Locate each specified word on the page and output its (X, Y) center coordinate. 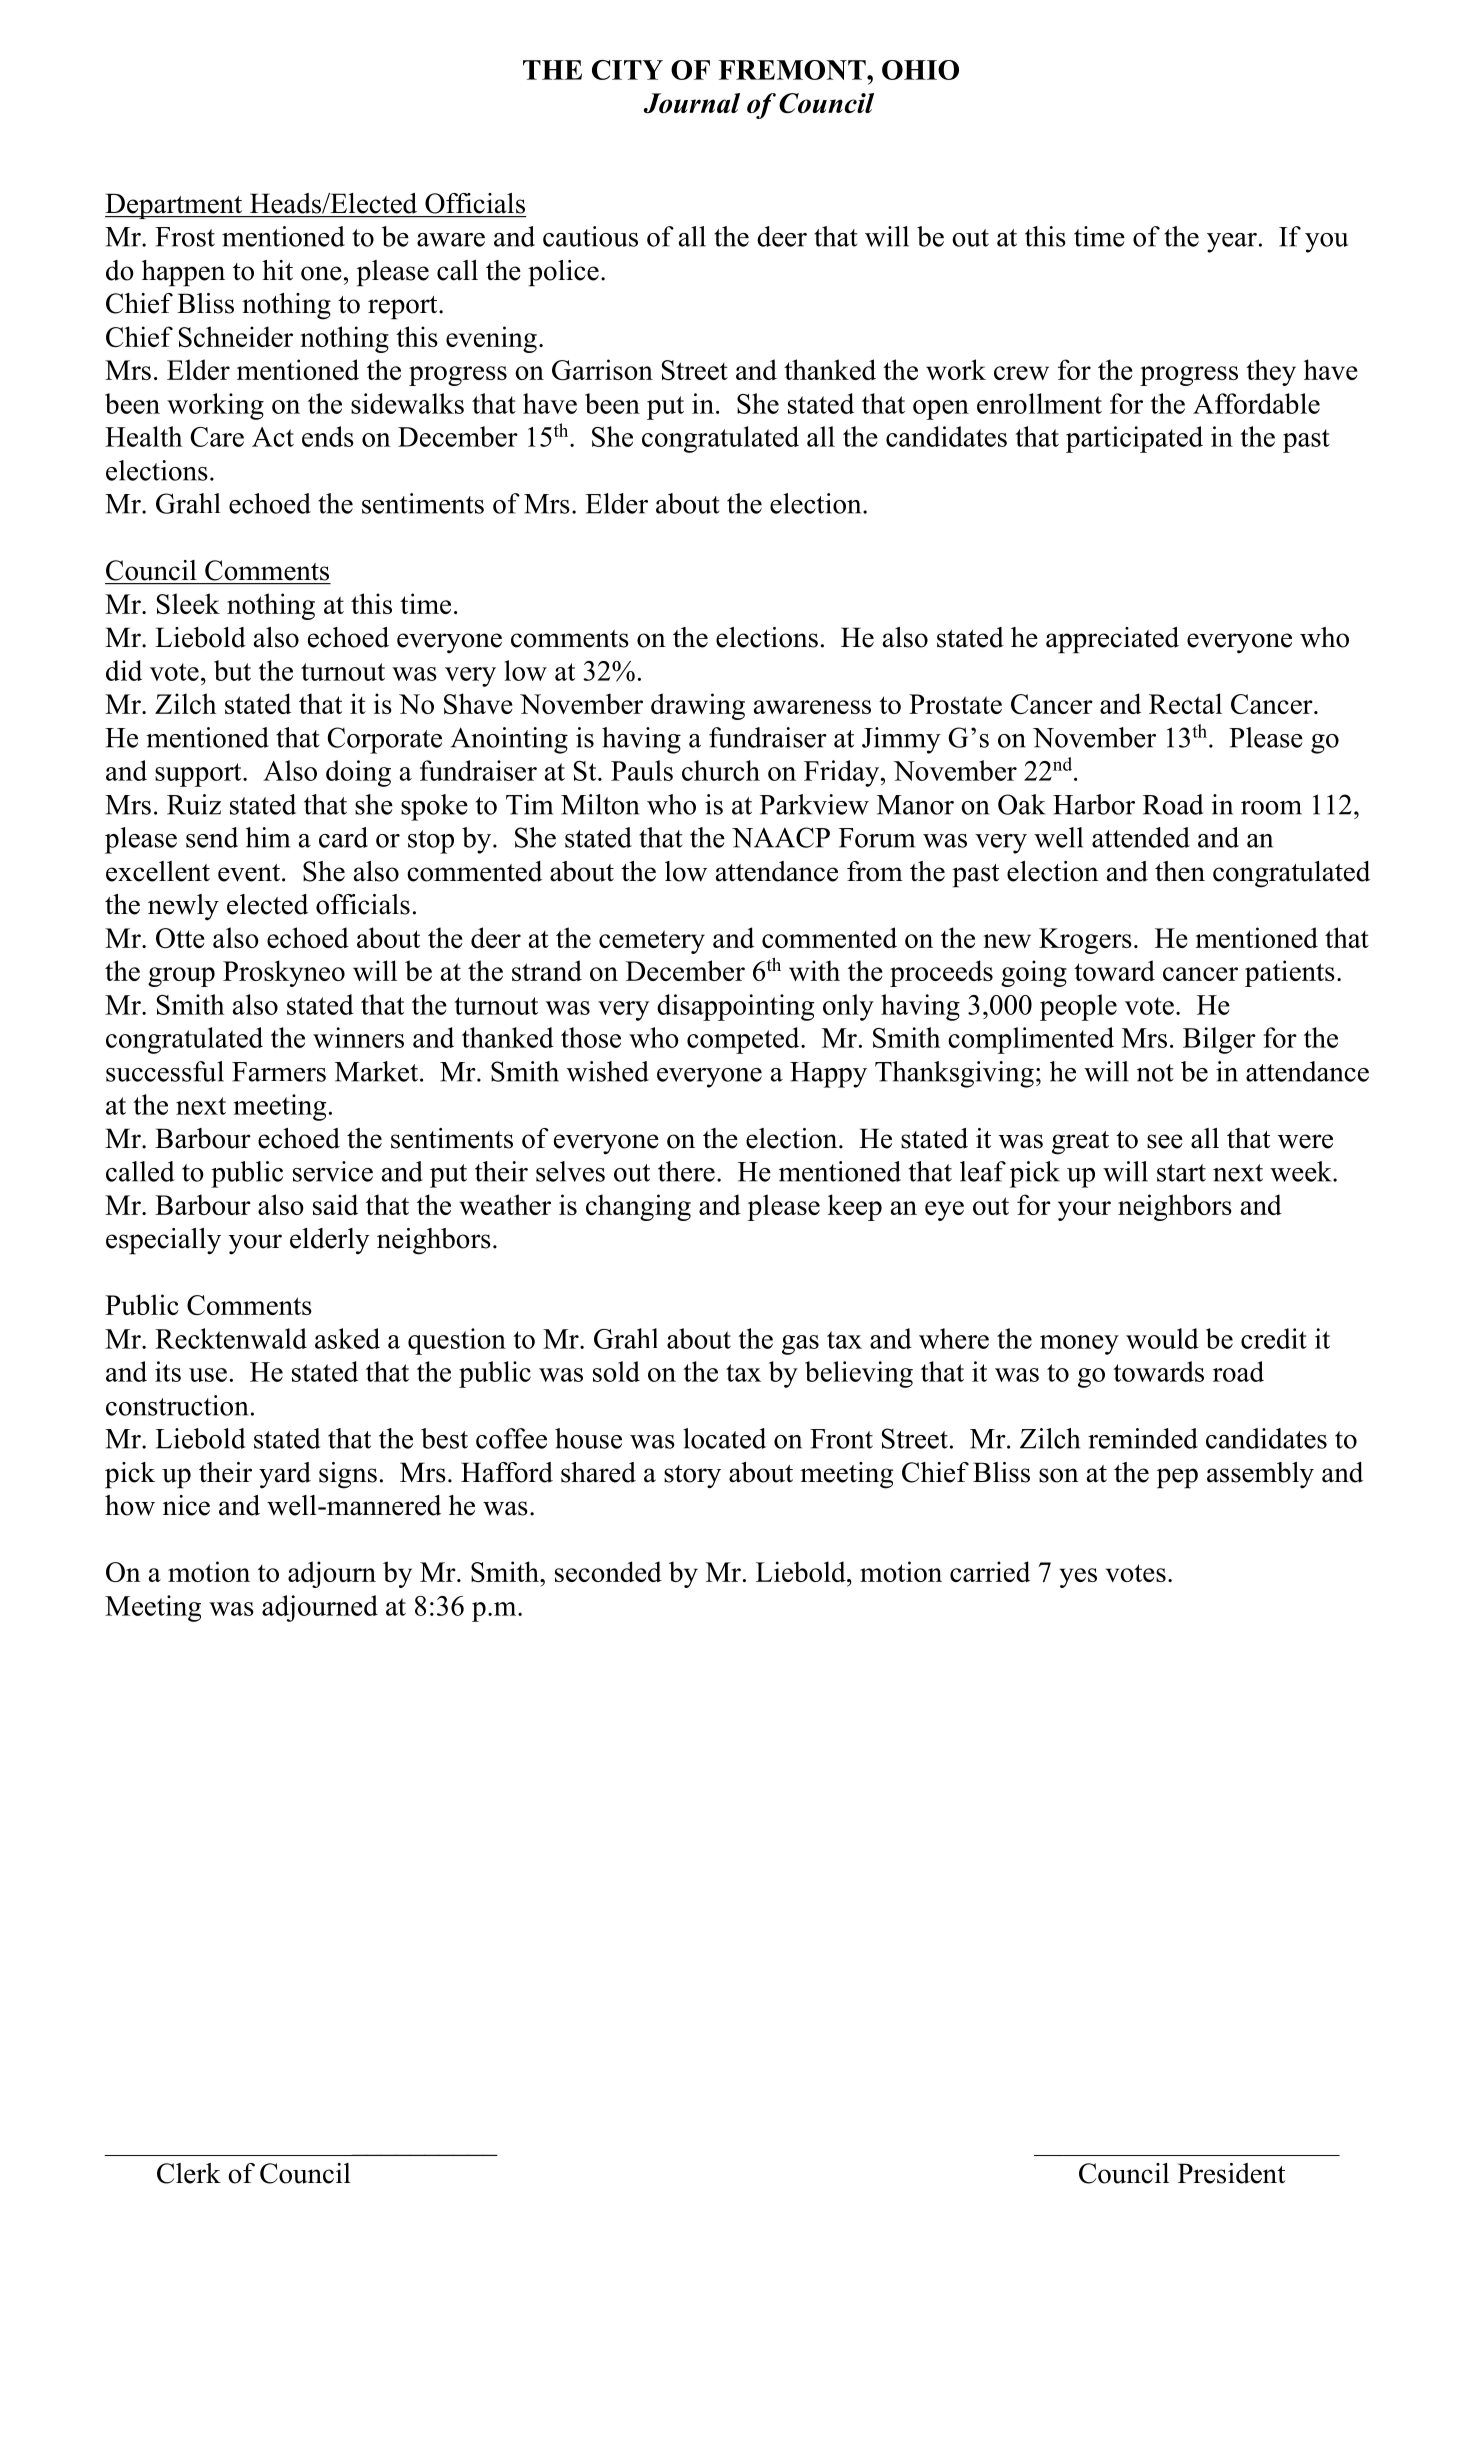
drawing (698, 706)
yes (1078, 1578)
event (250, 873)
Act (273, 437)
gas (800, 1345)
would (1162, 1338)
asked (347, 1338)
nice (186, 1505)
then (1180, 871)
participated (1134, 439)
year (1232, 243)
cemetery (652, 942)
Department (175, 206)
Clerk (189, 2173)
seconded (608, 1571)
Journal (692, 103)
